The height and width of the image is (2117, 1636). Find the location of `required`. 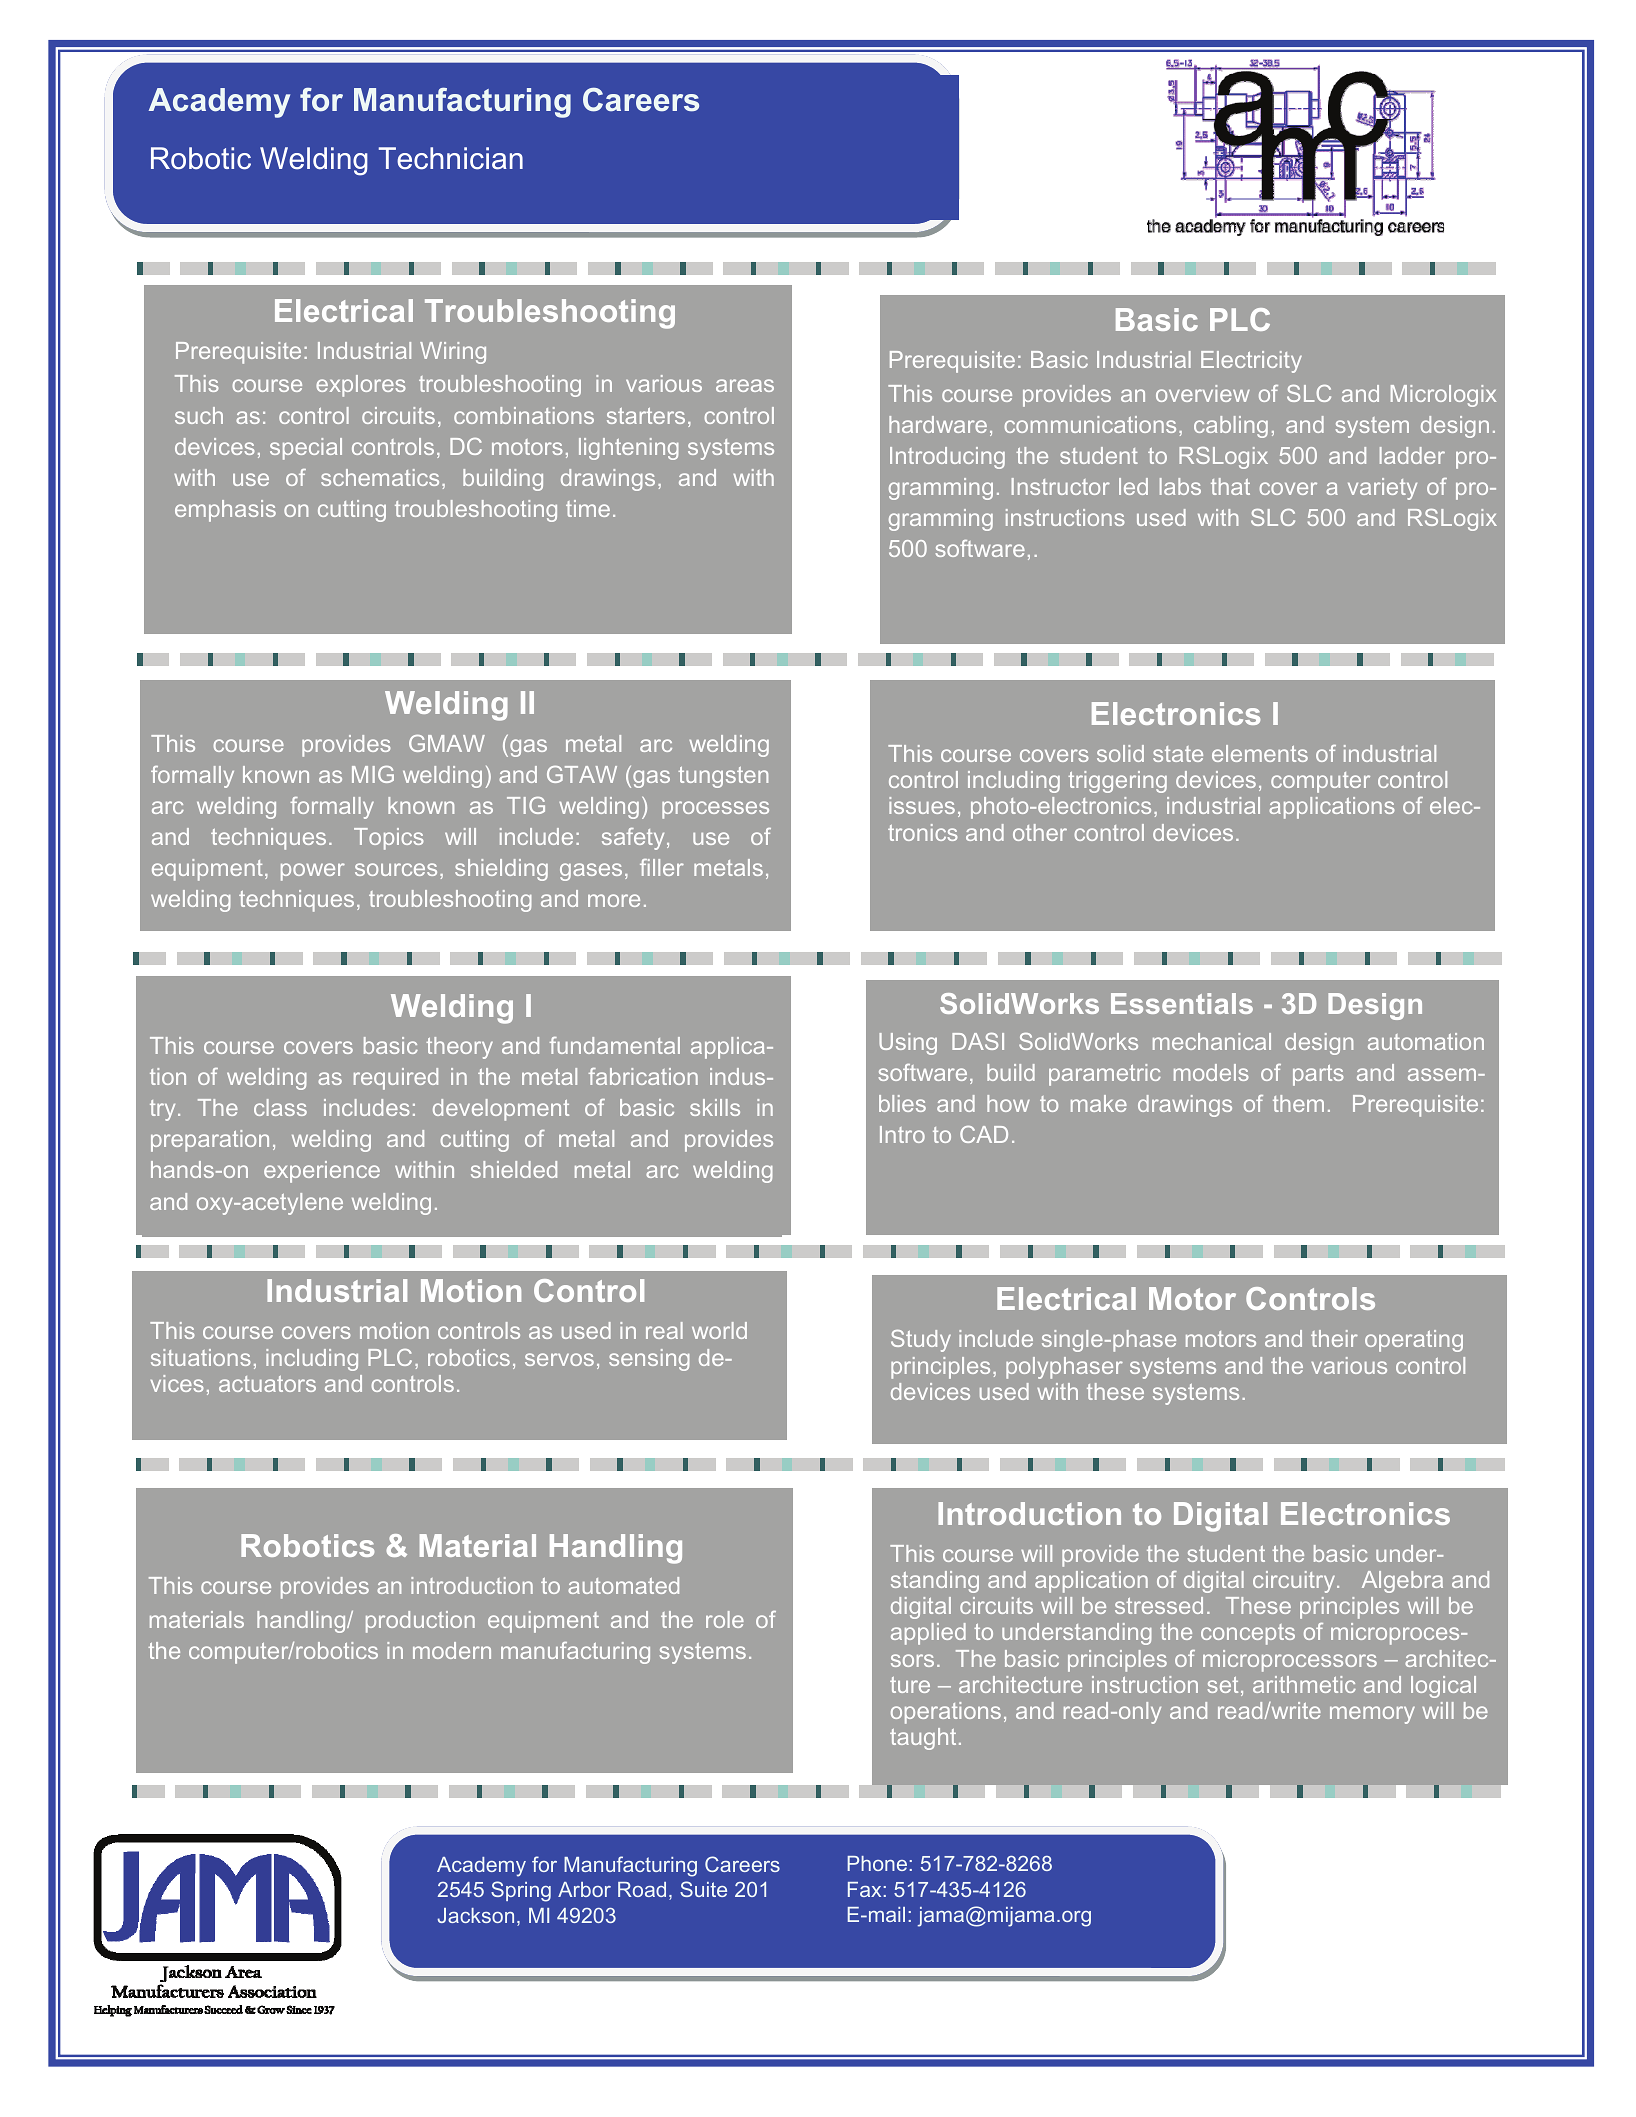

required is located at coordinates (396, 1079).
